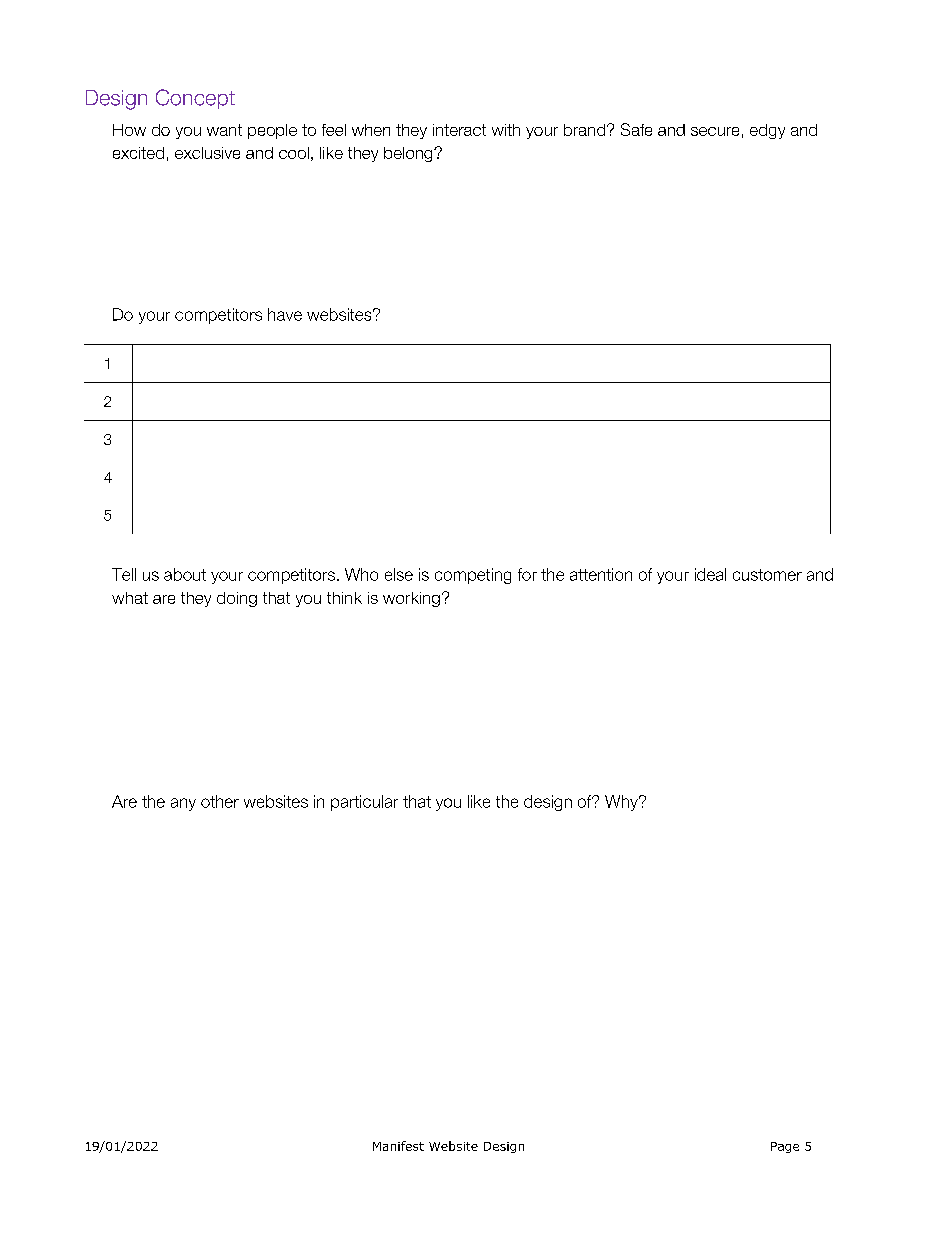  Describe the element at coordinates (185, 574) in the image. I see `about` at that location.
